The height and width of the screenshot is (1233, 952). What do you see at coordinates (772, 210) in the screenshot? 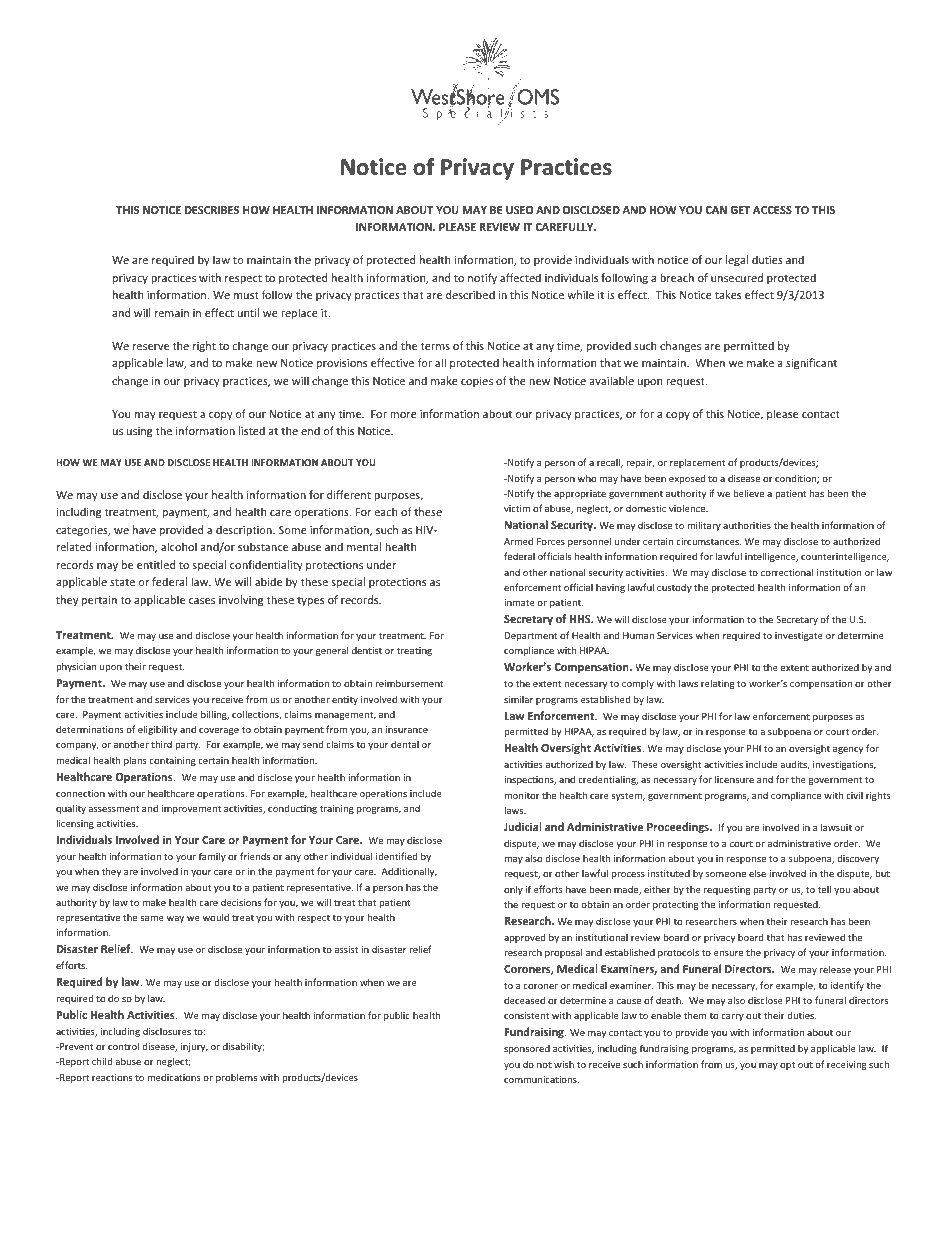
I see `ACCESS` at bounding box center [772, 210].
